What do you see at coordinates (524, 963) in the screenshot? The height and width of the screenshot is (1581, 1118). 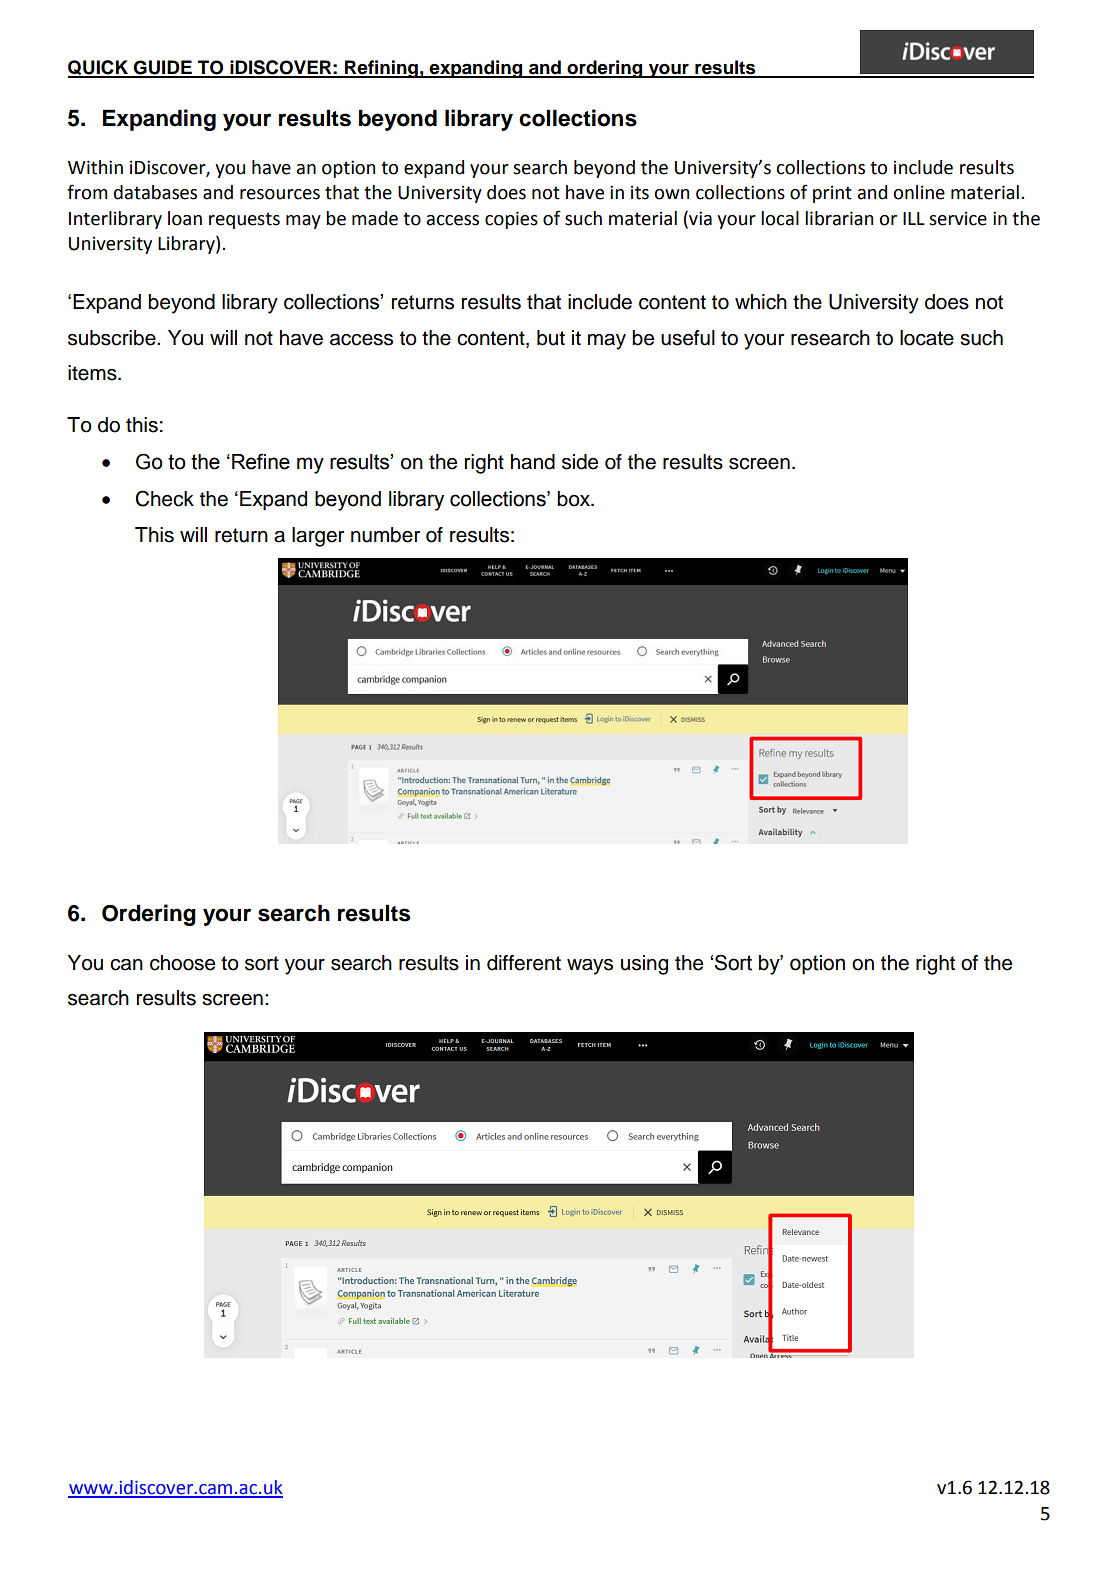 I see `different` at bounding box center [524, 963].
